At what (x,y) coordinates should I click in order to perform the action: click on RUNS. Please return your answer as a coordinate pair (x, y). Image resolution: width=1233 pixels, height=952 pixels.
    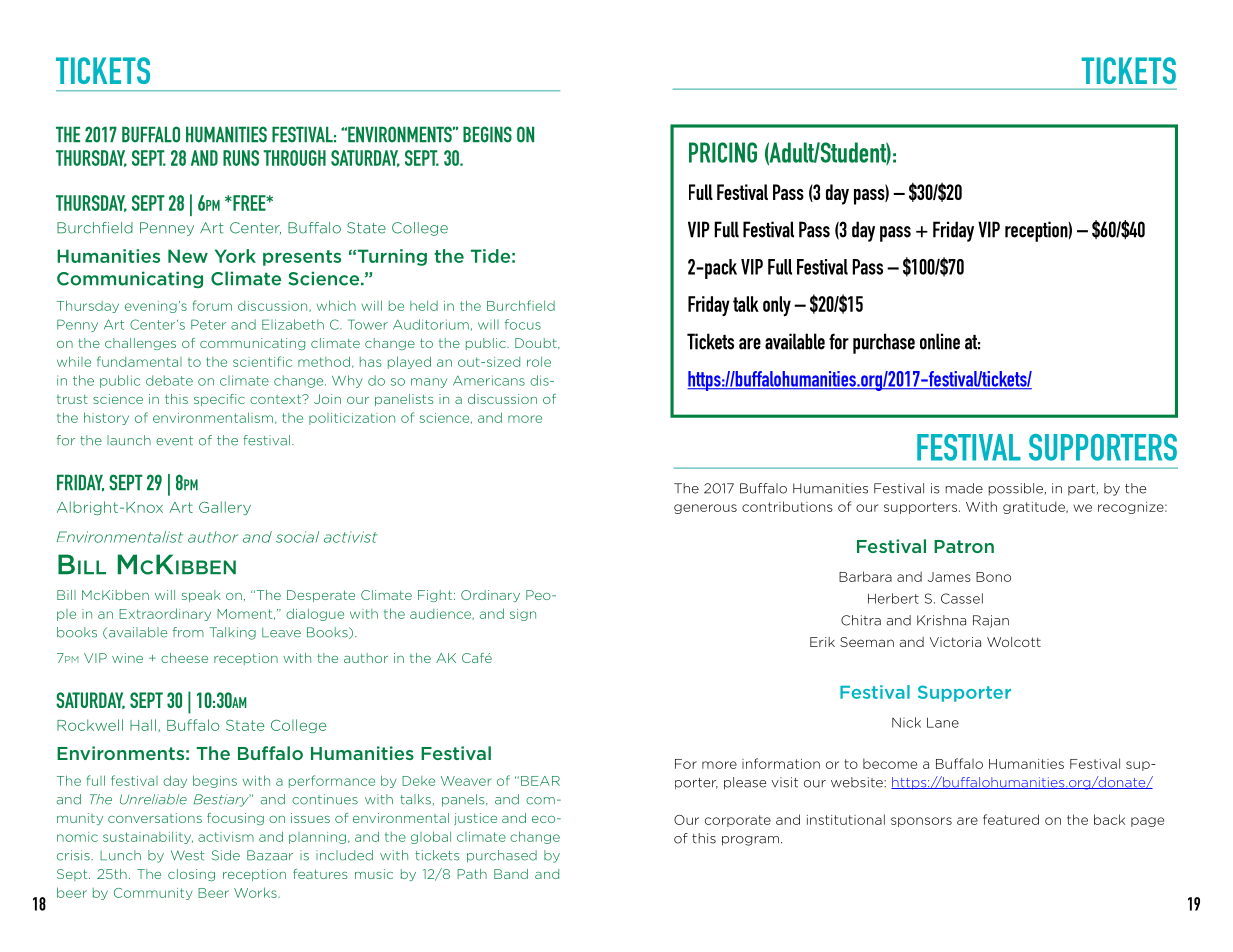
    Looking at the image, I should click on (241, 158).
